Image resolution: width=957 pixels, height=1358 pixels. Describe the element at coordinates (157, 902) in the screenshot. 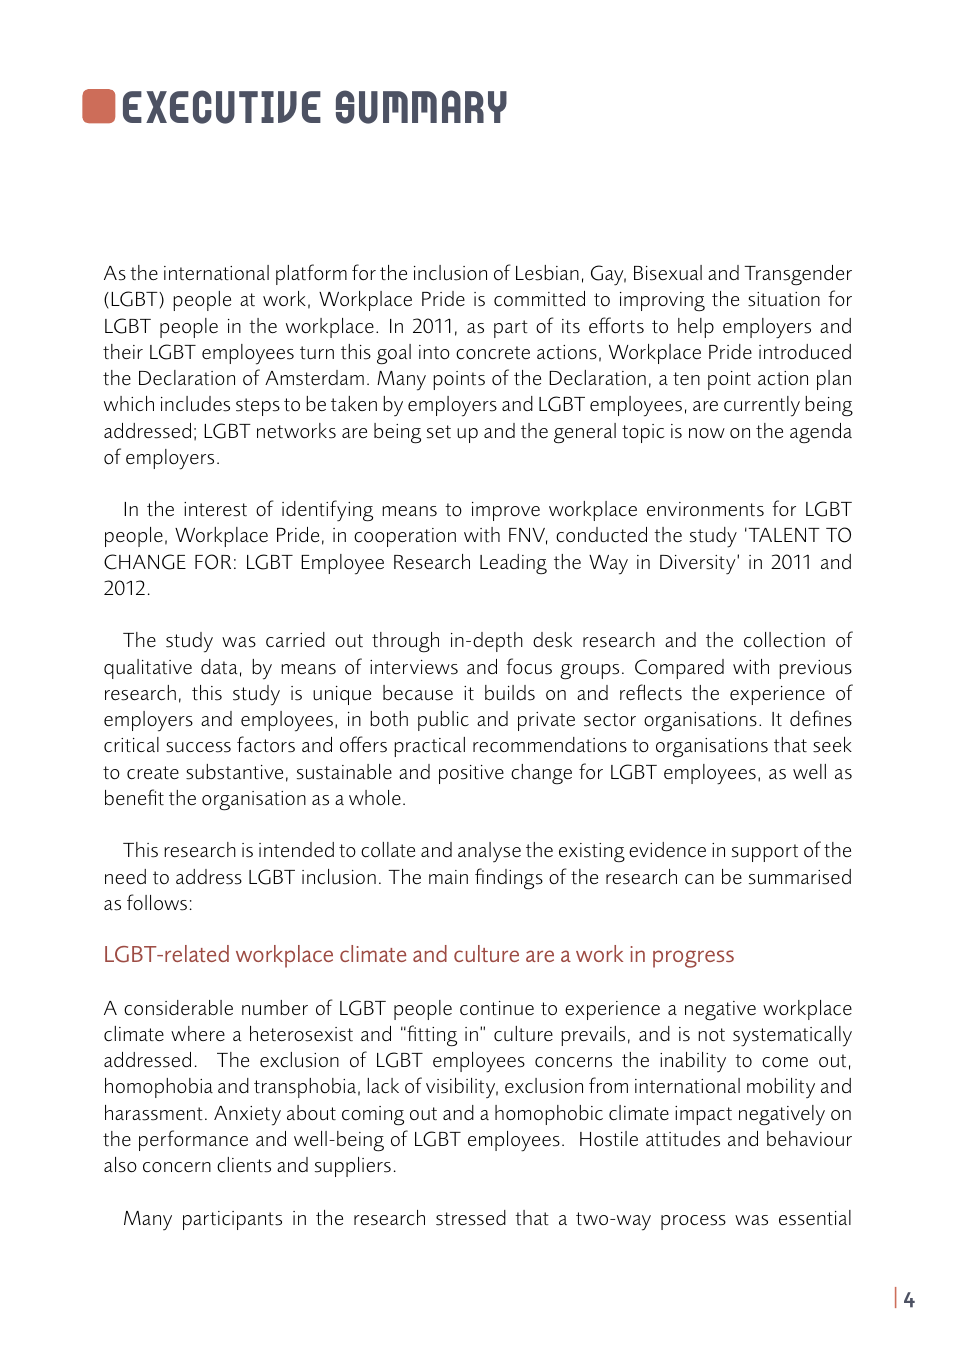

I see `follows` at that location.
